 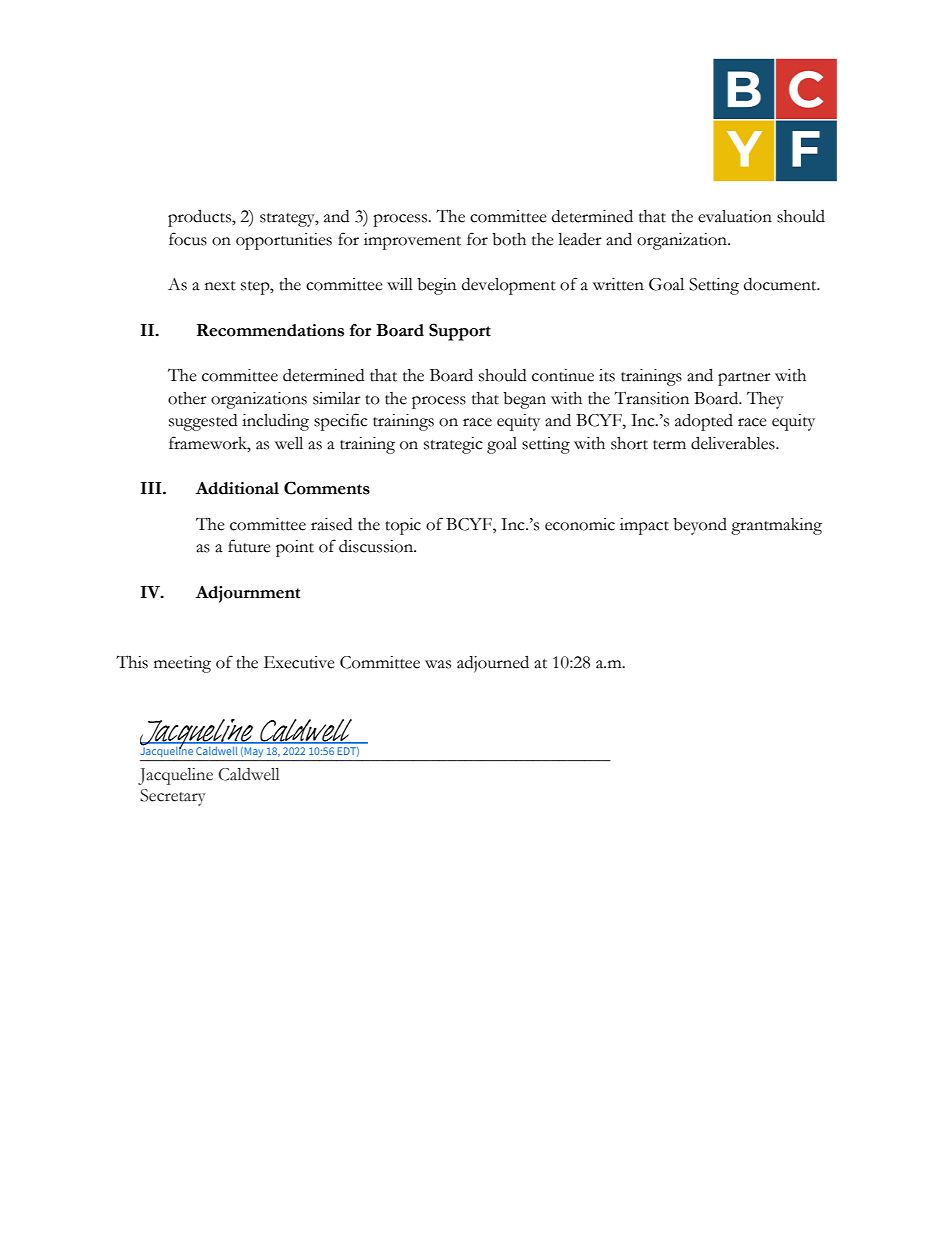 What do you see at coordinates (700, 526) in the document?
I see `beyond` at bounding box center [700, 526].
